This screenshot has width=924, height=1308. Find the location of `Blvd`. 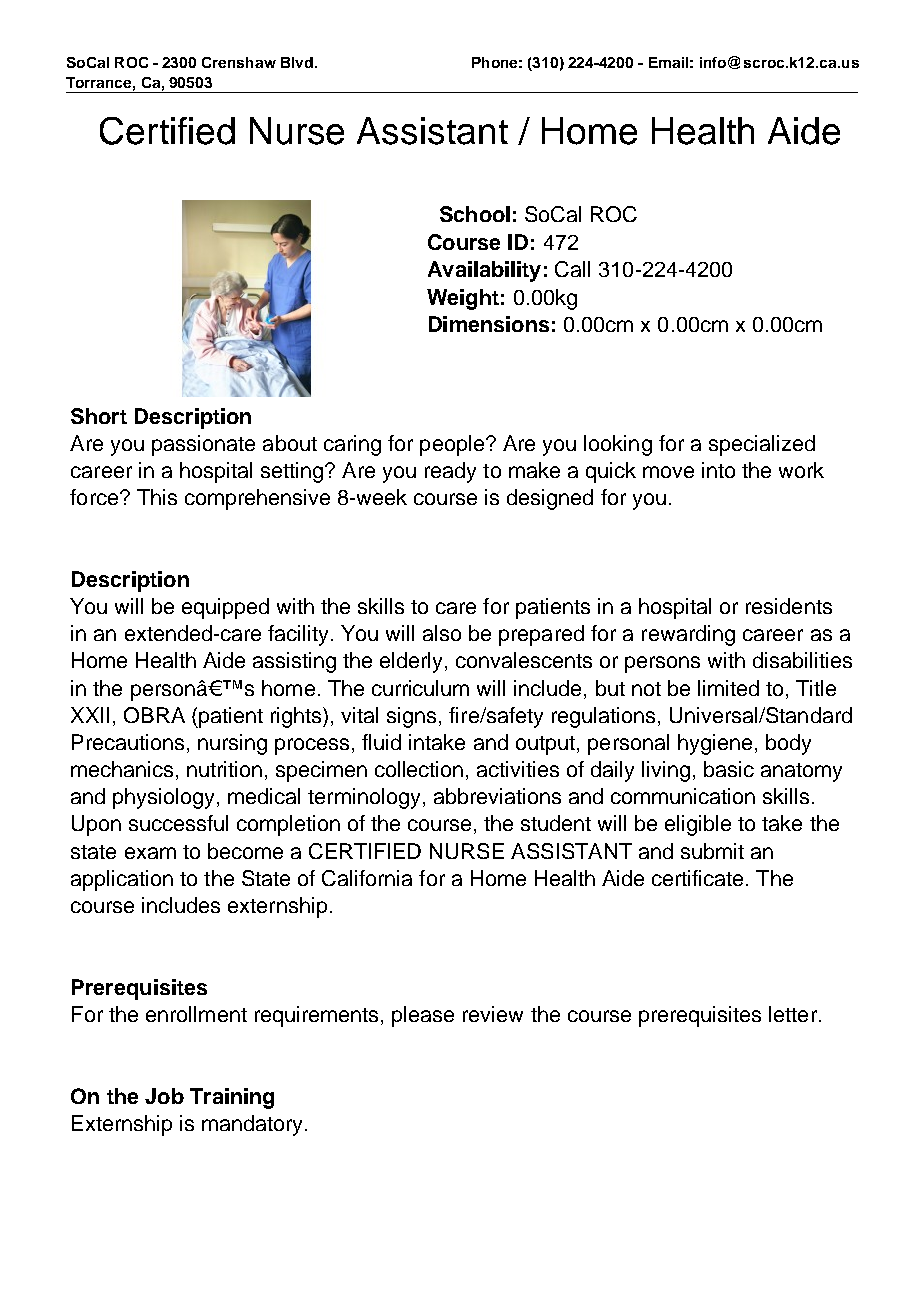

Blvd is located at coordinates (297, 62).
